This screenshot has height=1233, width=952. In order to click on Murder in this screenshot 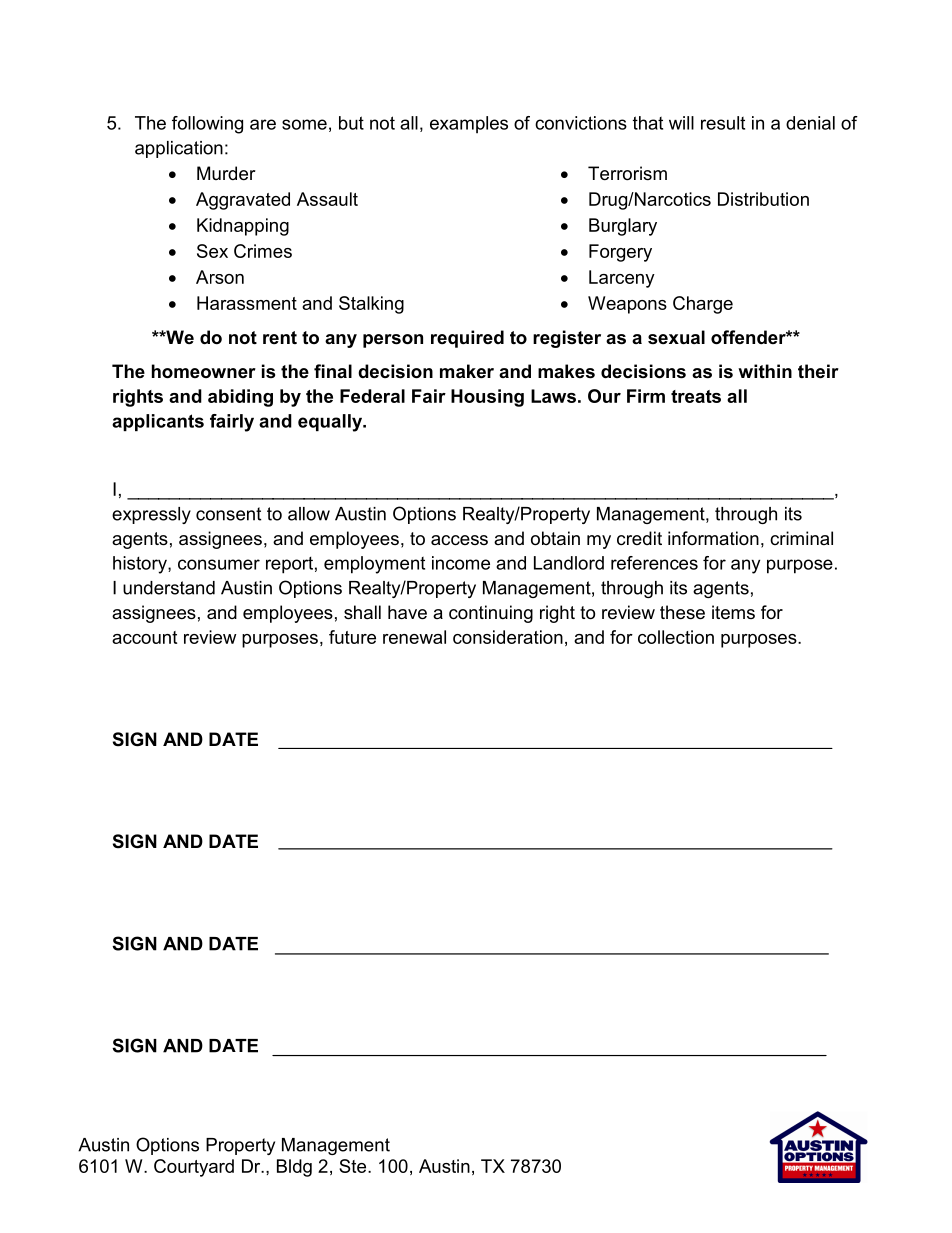, I will do `click(226, 173)`.
